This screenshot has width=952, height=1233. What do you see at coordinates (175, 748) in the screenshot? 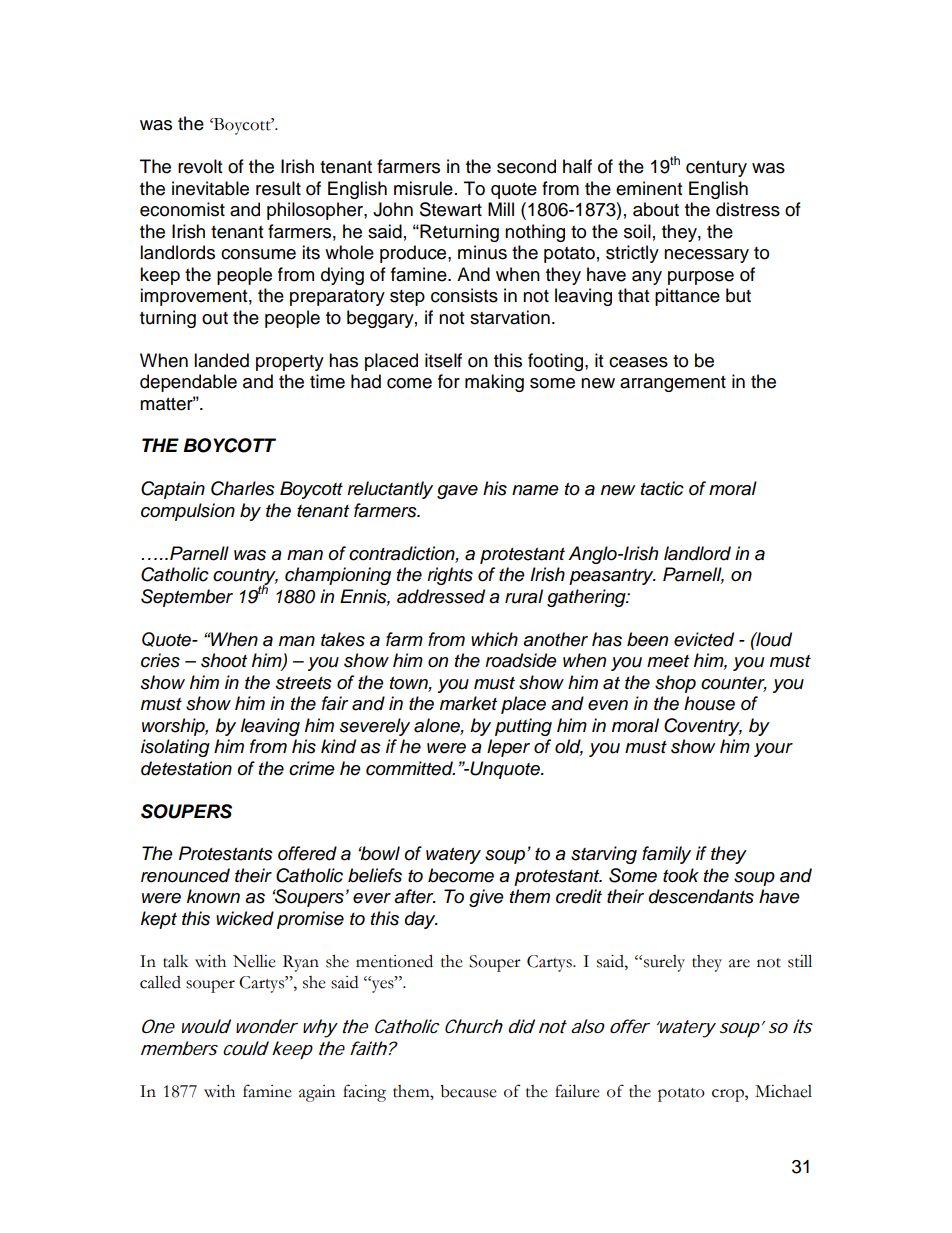
I see `isolating` at bounding box center [175, 748].
